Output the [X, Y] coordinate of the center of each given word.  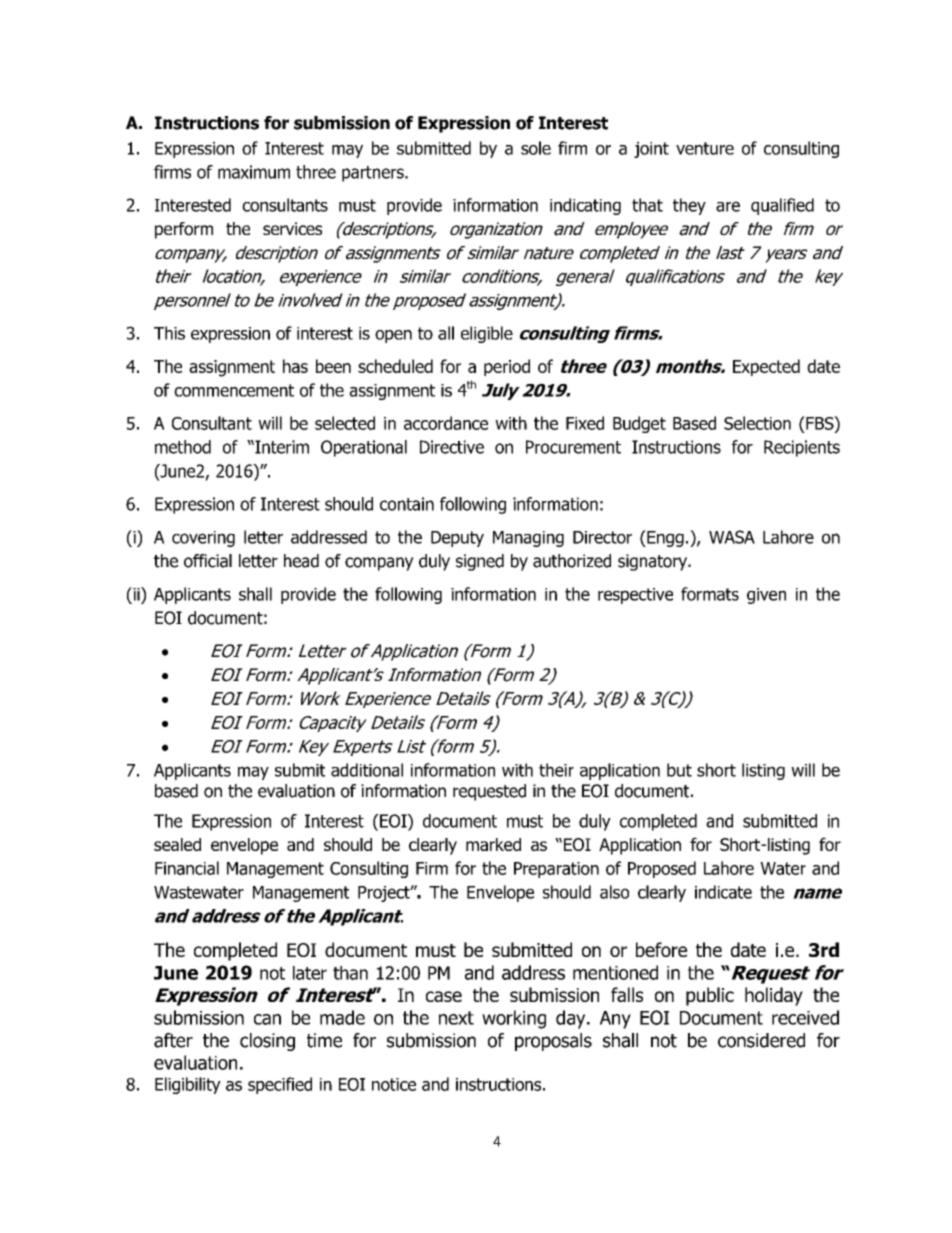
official [208, 561]
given [766, 596]
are [728, 206]
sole [536, 148]
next [456, 1018]
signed [480, 562]
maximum [254, 172]
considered [761, 1040]
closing [267, 1042]
